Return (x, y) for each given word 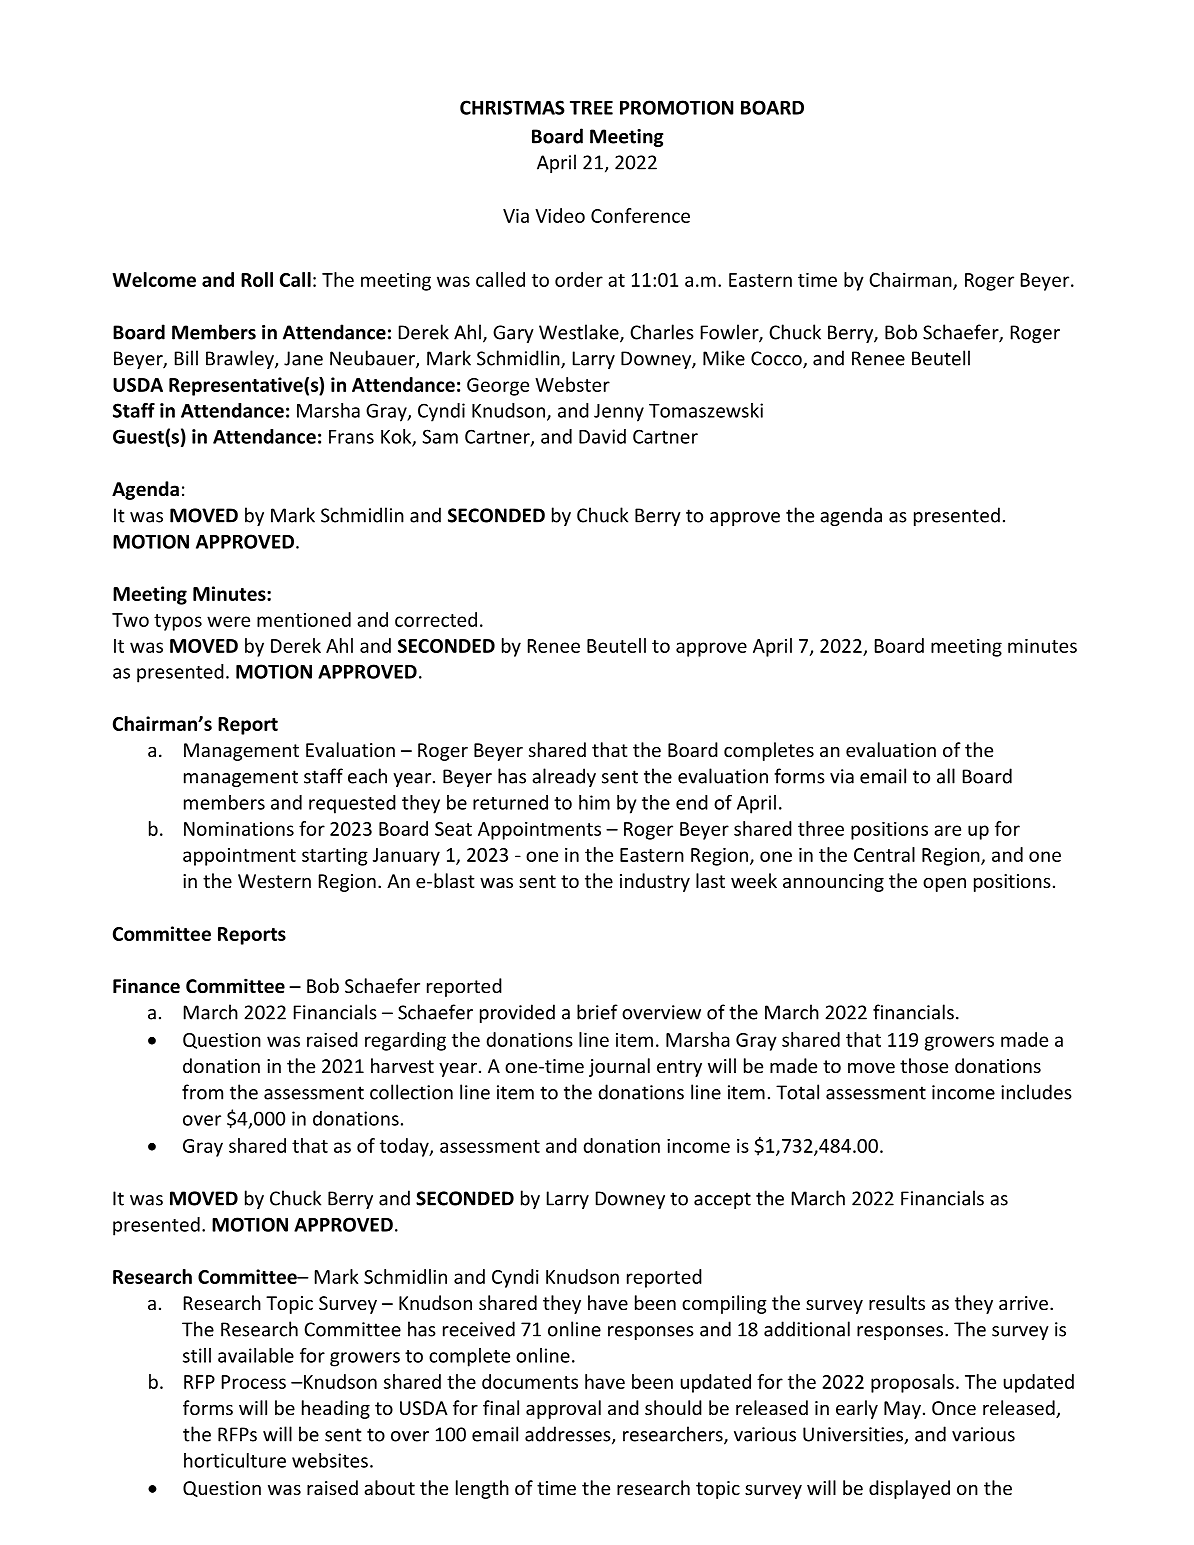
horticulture (235, 1460)
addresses (569, 1435)
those (924, 1065)
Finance (146, 986)
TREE (591, 108)
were (228, 621)
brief (597, 1012)
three (821, 828)
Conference (640, 215)
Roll (257, 279)
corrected (436, 619)
